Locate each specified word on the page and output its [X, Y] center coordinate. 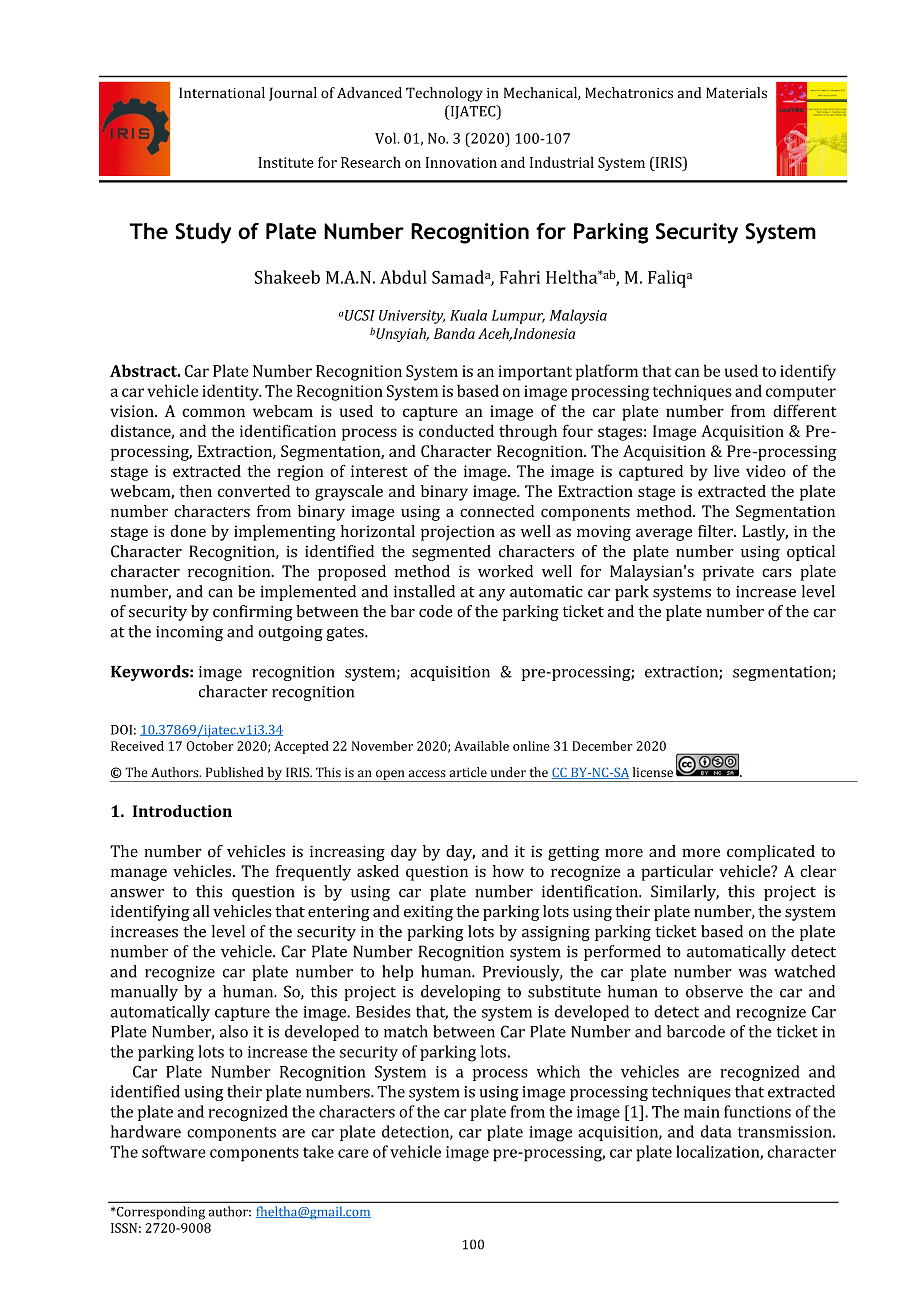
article [468, 772]
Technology [444, 94]
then [195, 491]
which [558, 1071]
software [174, 1151]
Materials [736, 93]
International [222, 93]
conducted [456, 430]
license [653, 772]
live [726, 471]
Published [234, 772]
